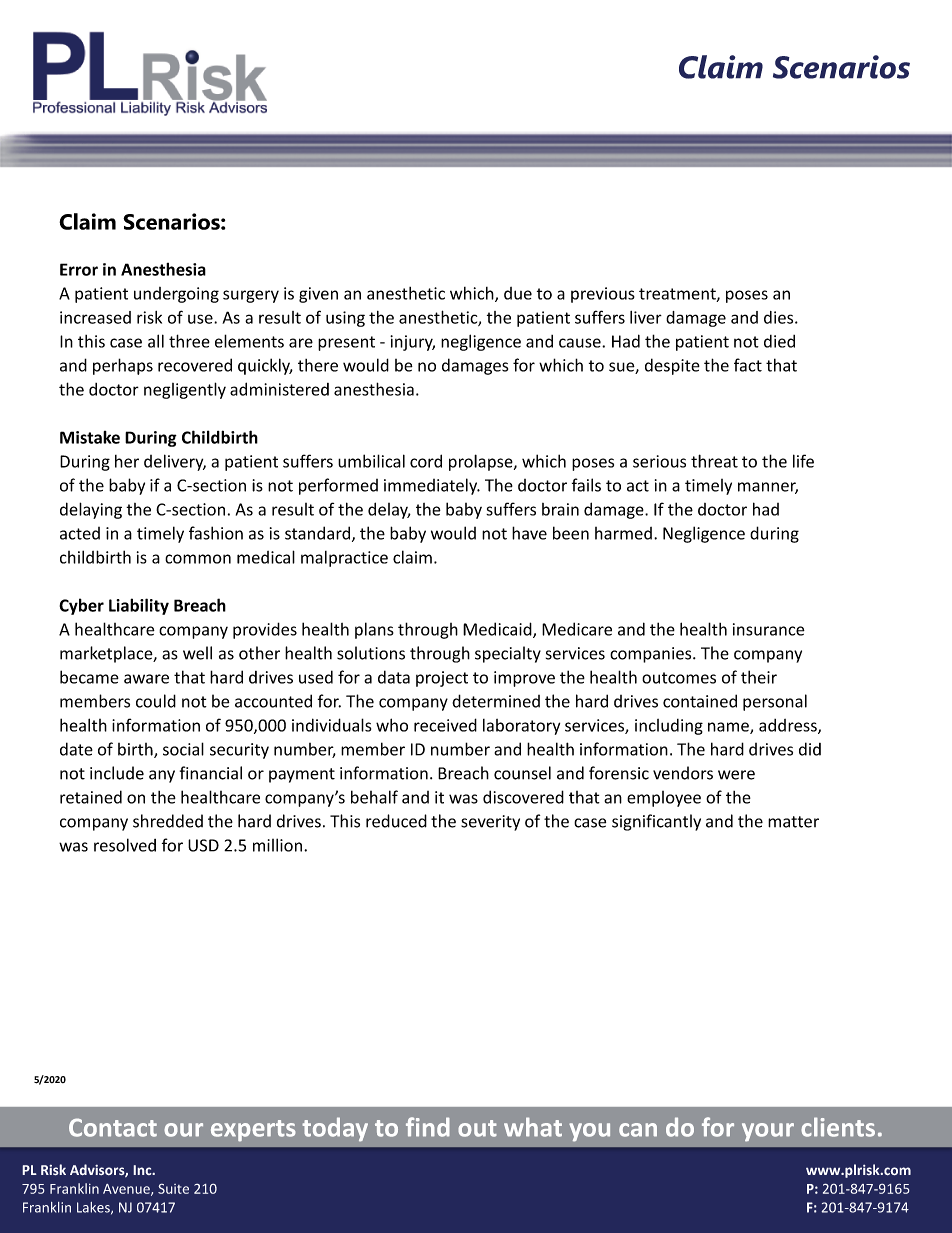  I want to click on fashion, so click(216, 533).
